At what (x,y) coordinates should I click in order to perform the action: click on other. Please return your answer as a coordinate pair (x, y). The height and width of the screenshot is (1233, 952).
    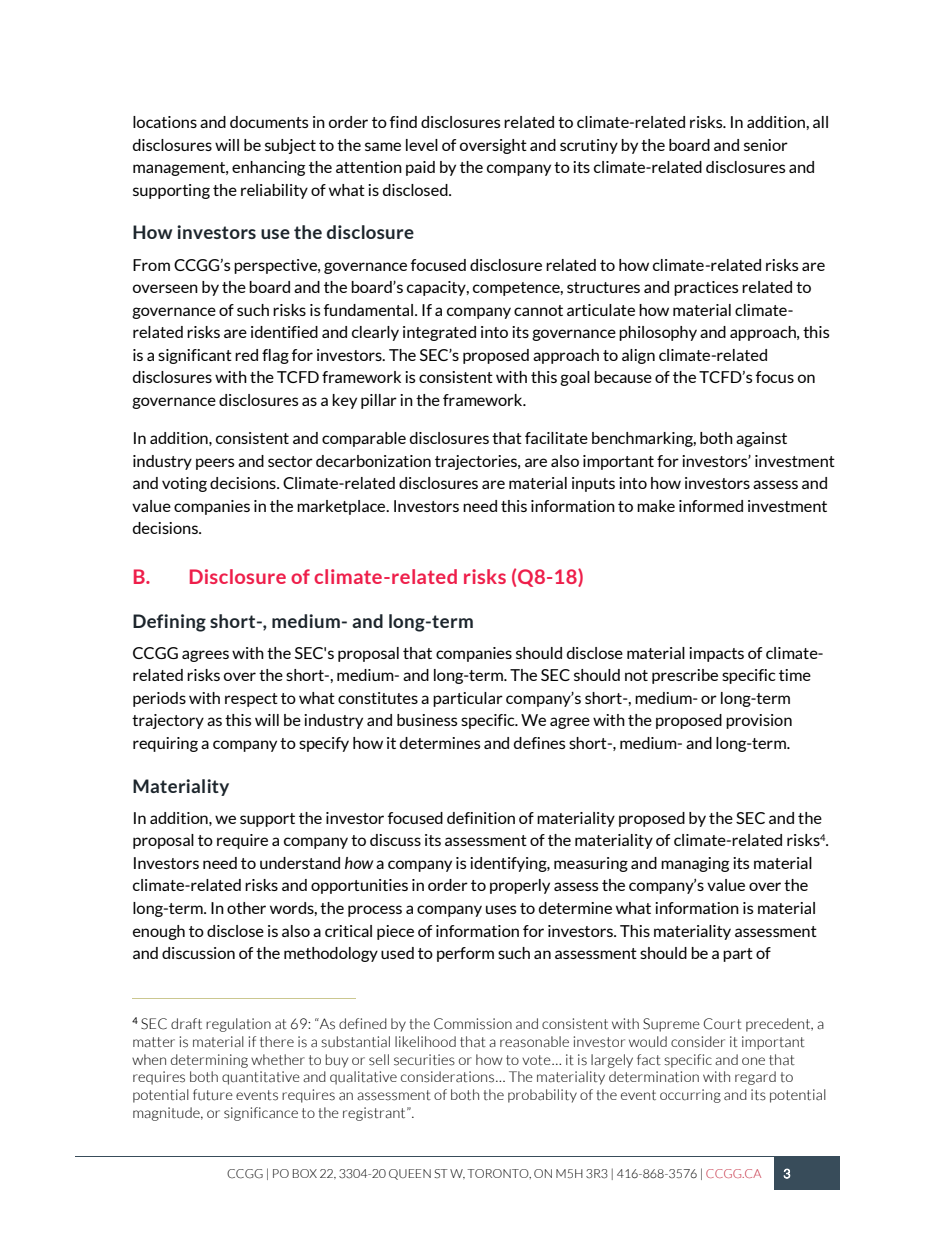
    Looking at the image, I should click on (246, 908).
